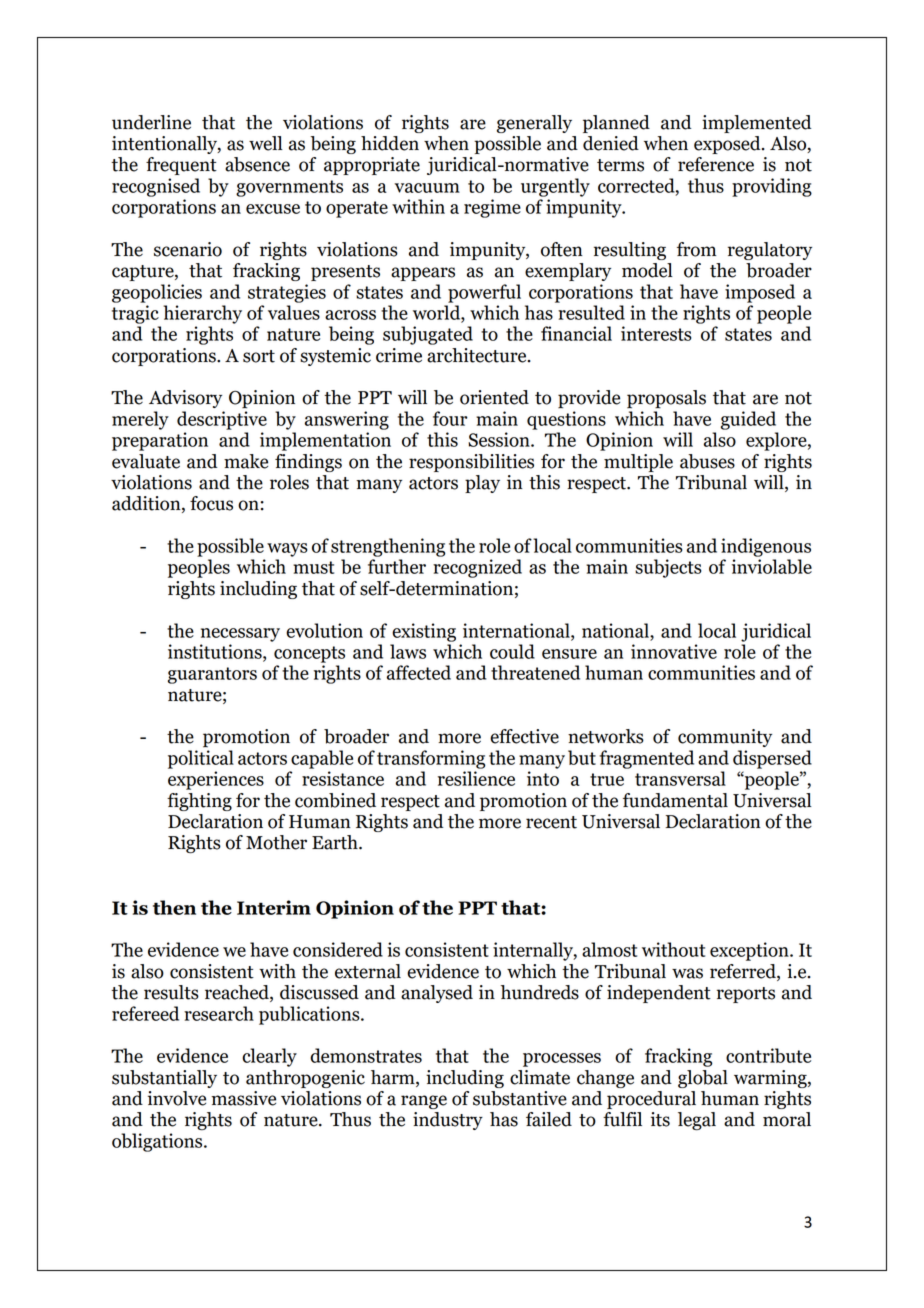 The image size is (924, 1308). Describe the element at coordinates (181, 166) in the document. I see `frequent` at that location.
